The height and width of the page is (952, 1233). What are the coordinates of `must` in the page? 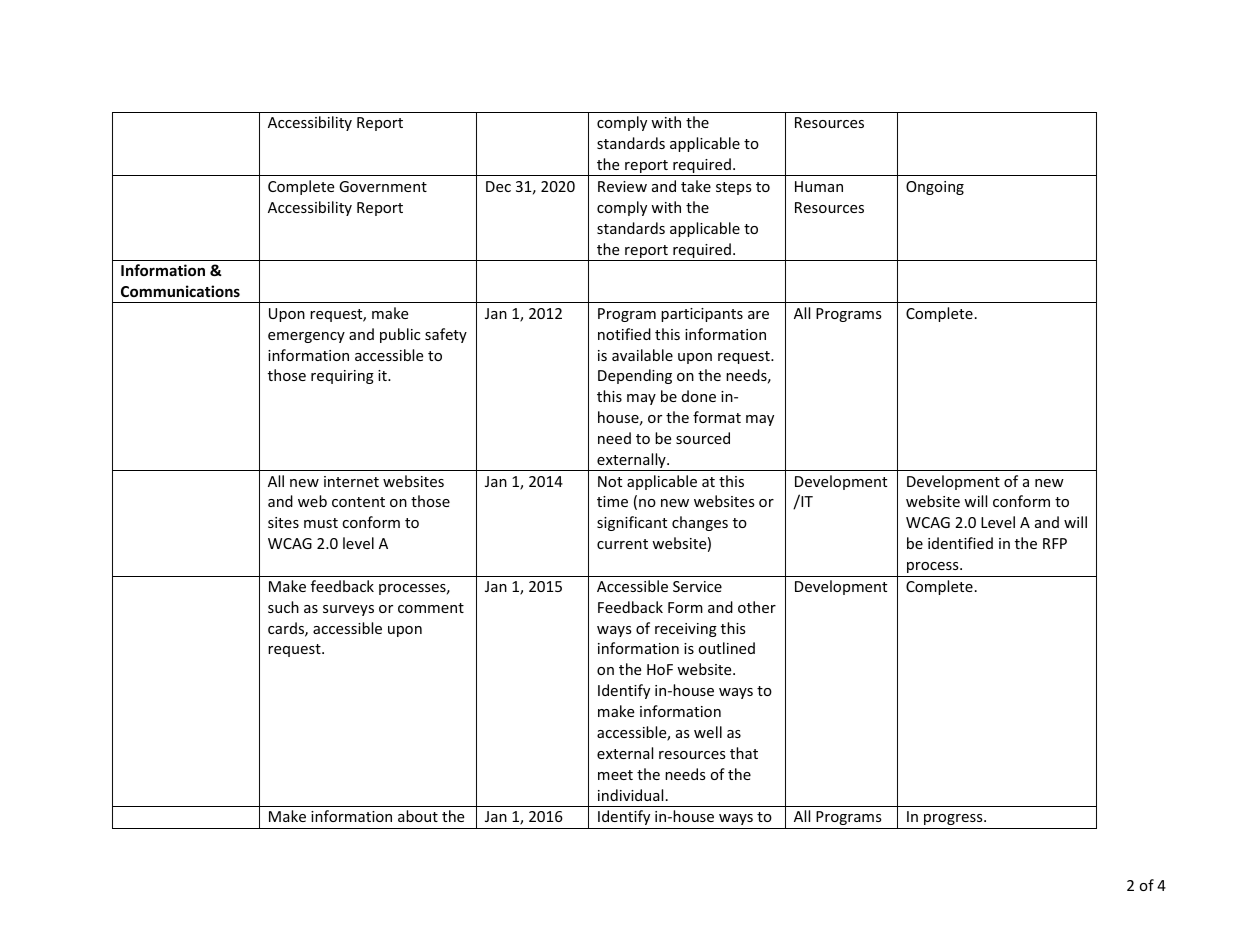 It's located at (321, 523).
